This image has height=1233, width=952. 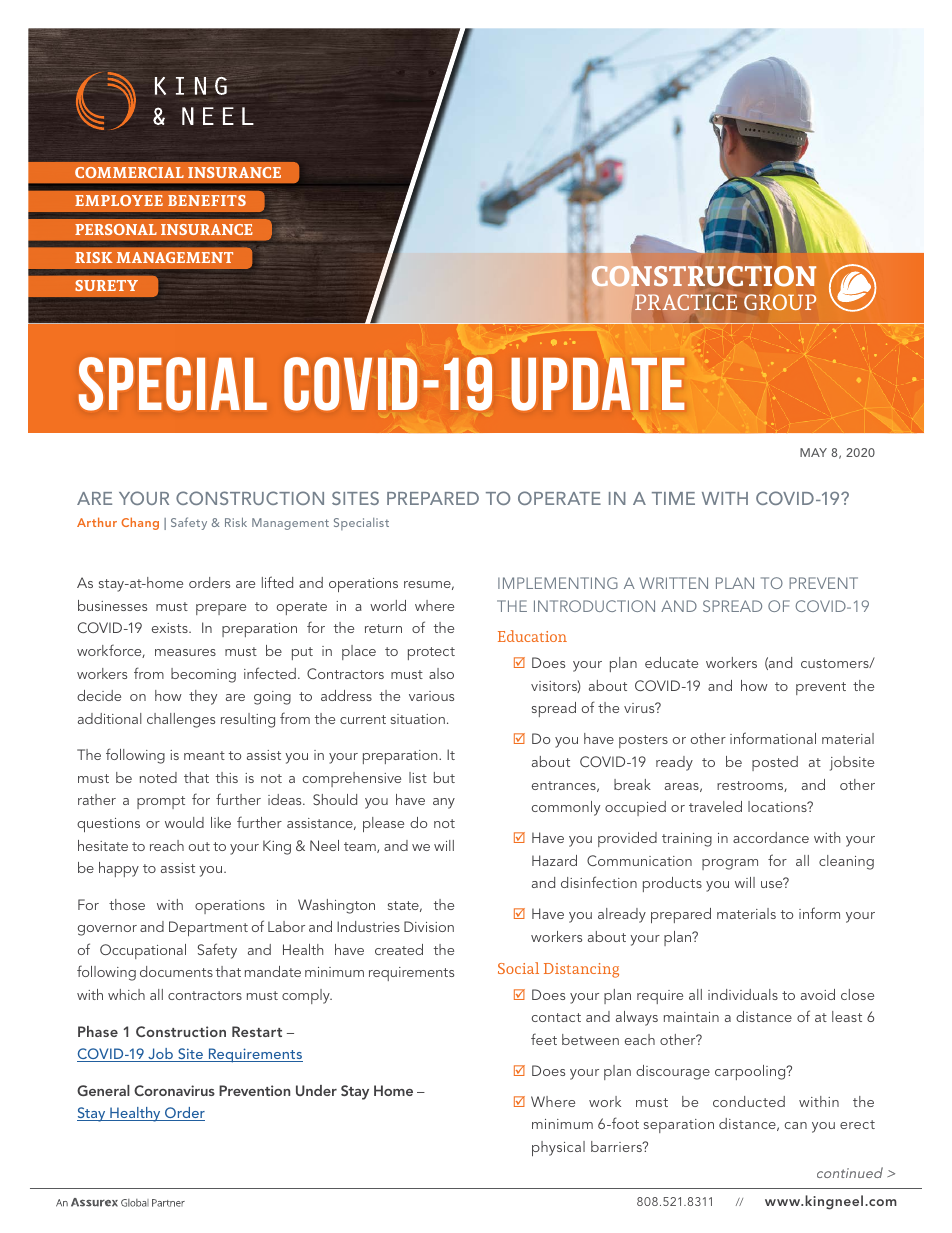 What do you see at coordinates (558, 1148) in the image?
I see `physical` at bounding box center [558, 1148].
